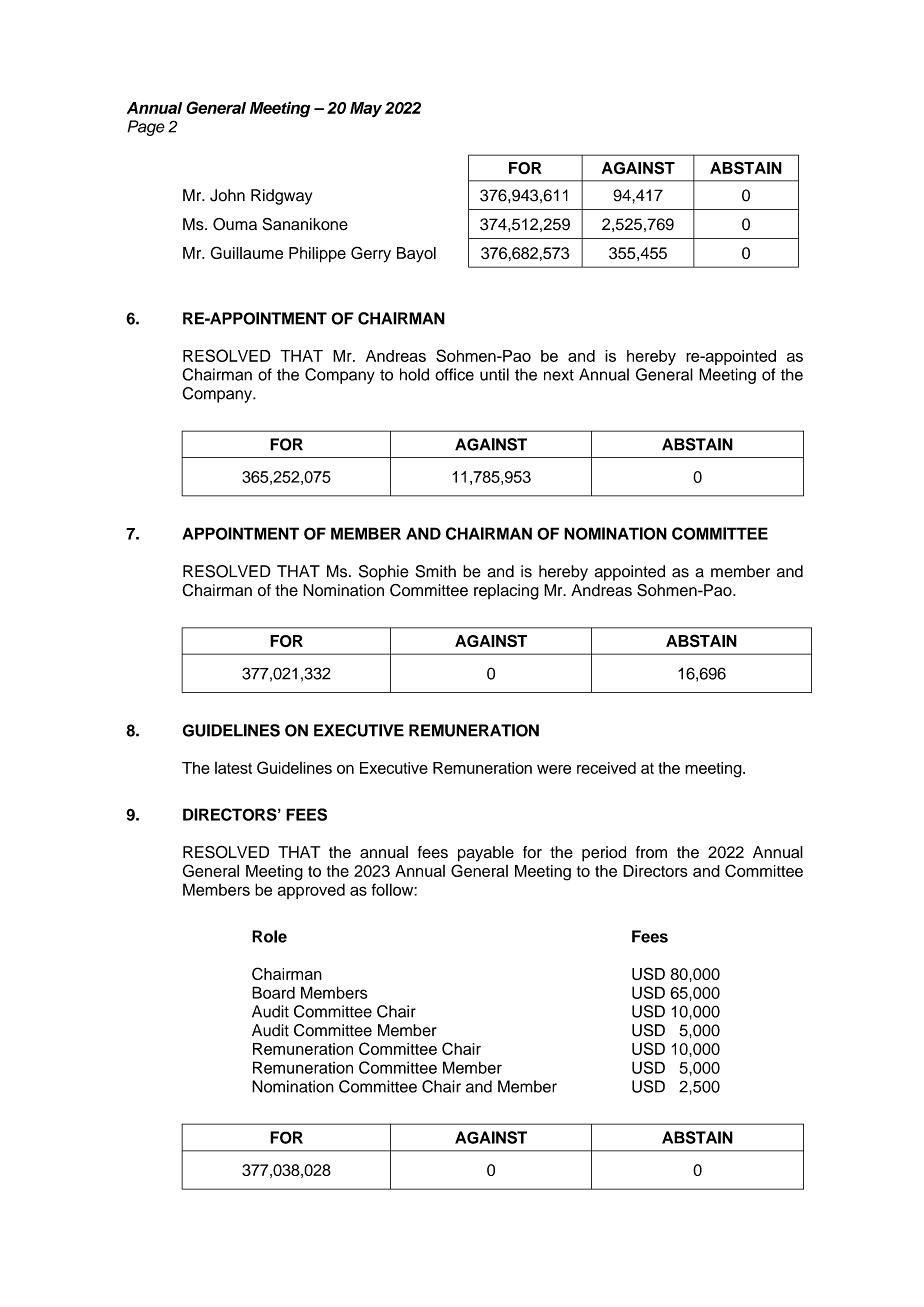 Image resolution: width=924 pixels, height=1307 pixels. I want to click on Sophie, so click(384, 573).
